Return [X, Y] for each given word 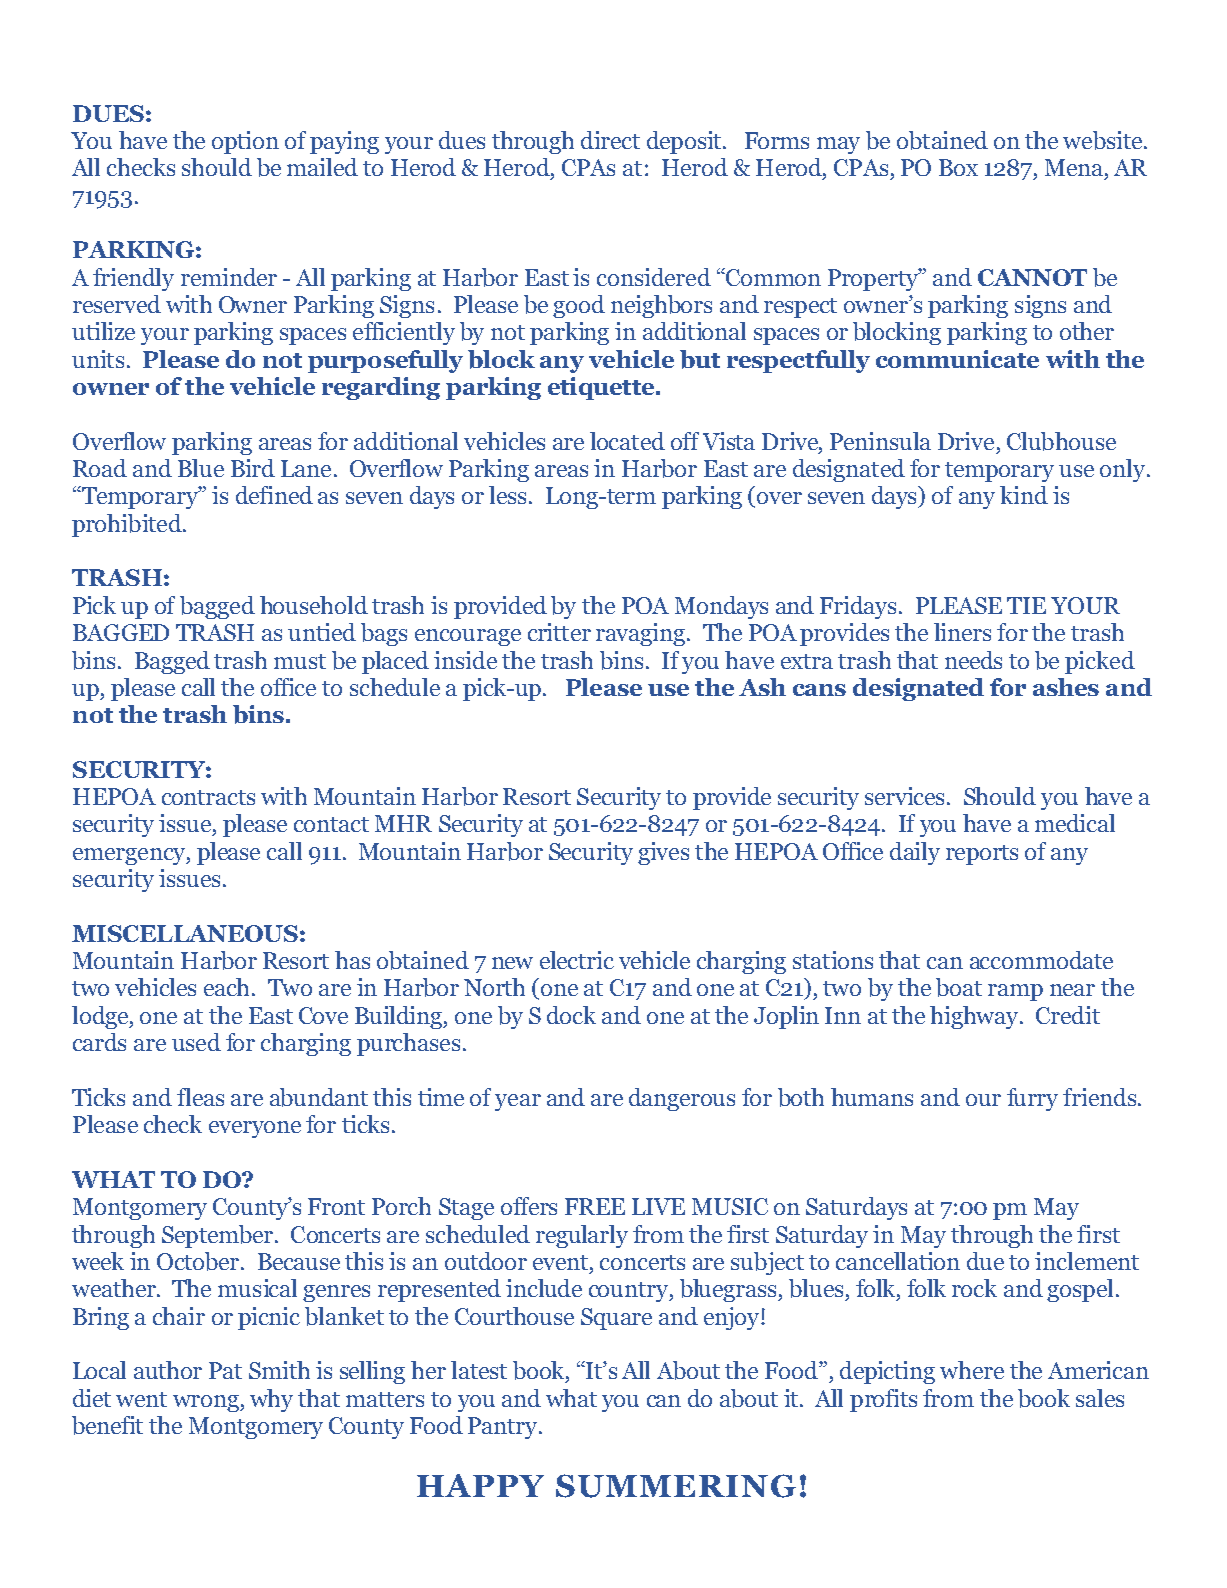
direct [610, 140]
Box [958, 167]
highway [975, 1017]
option [245, 142]
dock [571, 1015]
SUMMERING [676, 1486]
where [972, 1370]
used [196, 1042]
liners [962, 632]
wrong [207, 1403]
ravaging [642, 634]
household [314, 605]
